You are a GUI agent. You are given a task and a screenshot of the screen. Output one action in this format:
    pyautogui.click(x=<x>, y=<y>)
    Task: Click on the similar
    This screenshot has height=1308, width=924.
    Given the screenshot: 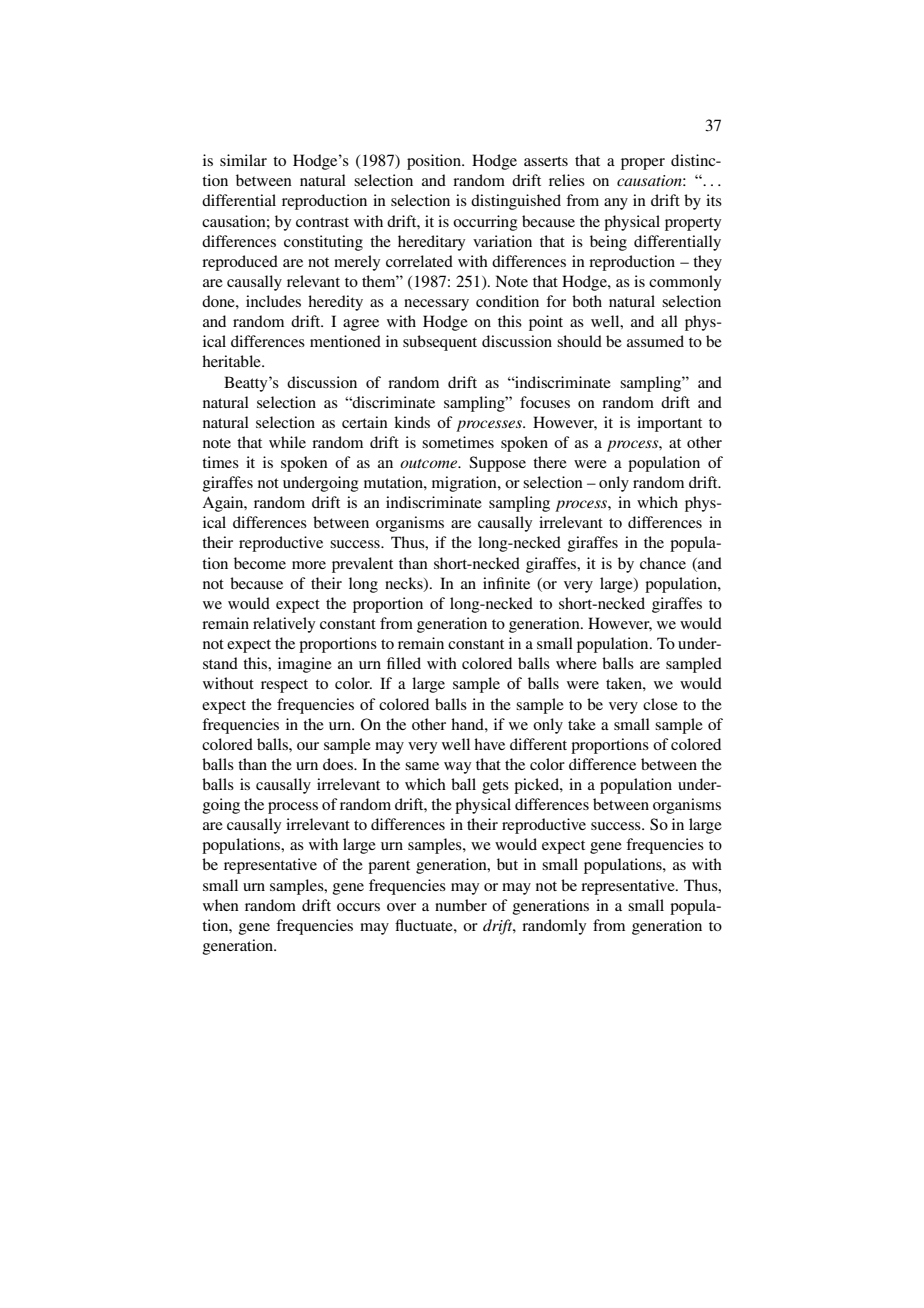 What is the action you would take?
    pyautogui.click(x=243, y=160)
